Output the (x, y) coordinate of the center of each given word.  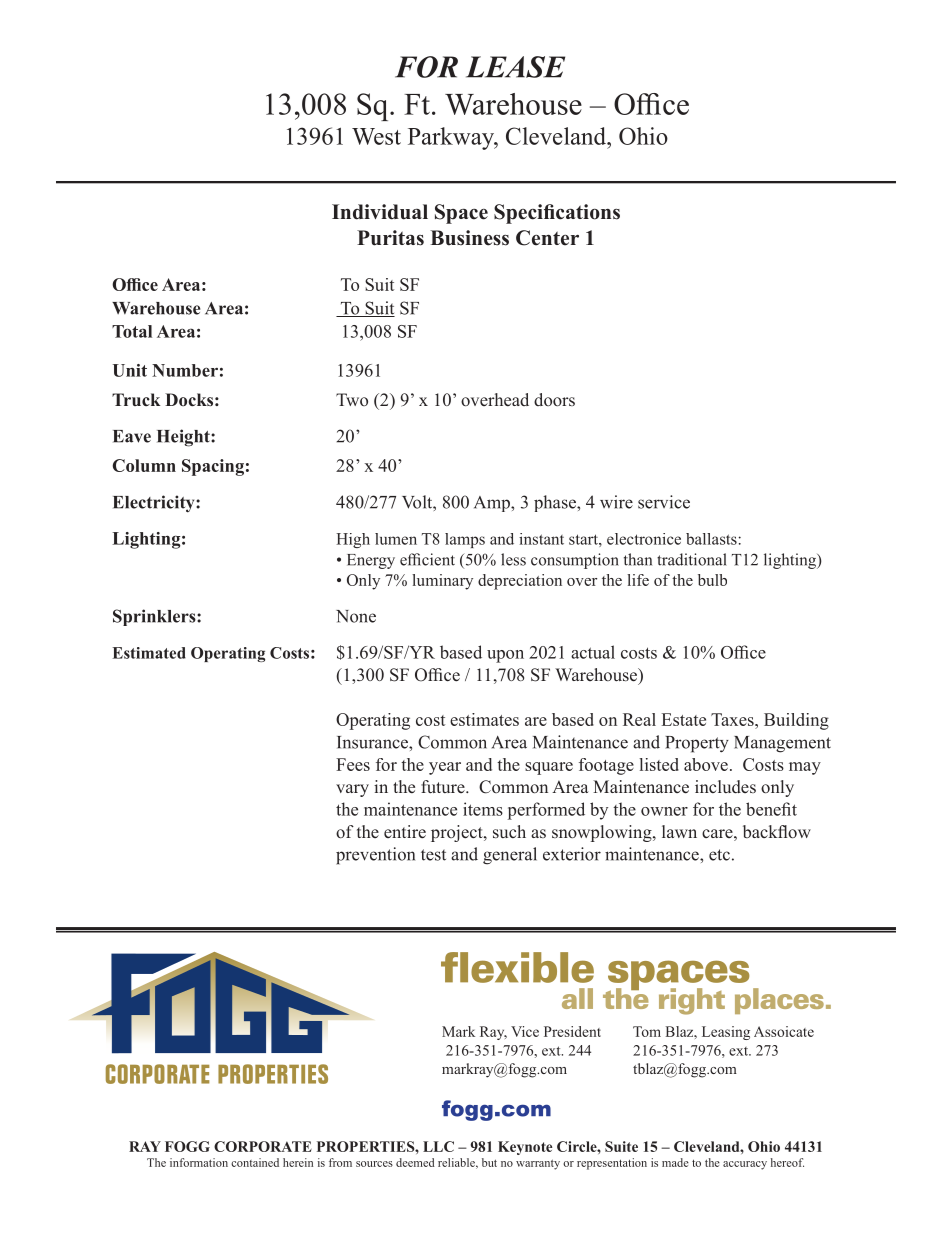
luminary (442, 582)
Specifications (557, 214)
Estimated (149, 653)
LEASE (515, 67)
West (376, 136)
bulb (712, 580)
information (199, 1162)
